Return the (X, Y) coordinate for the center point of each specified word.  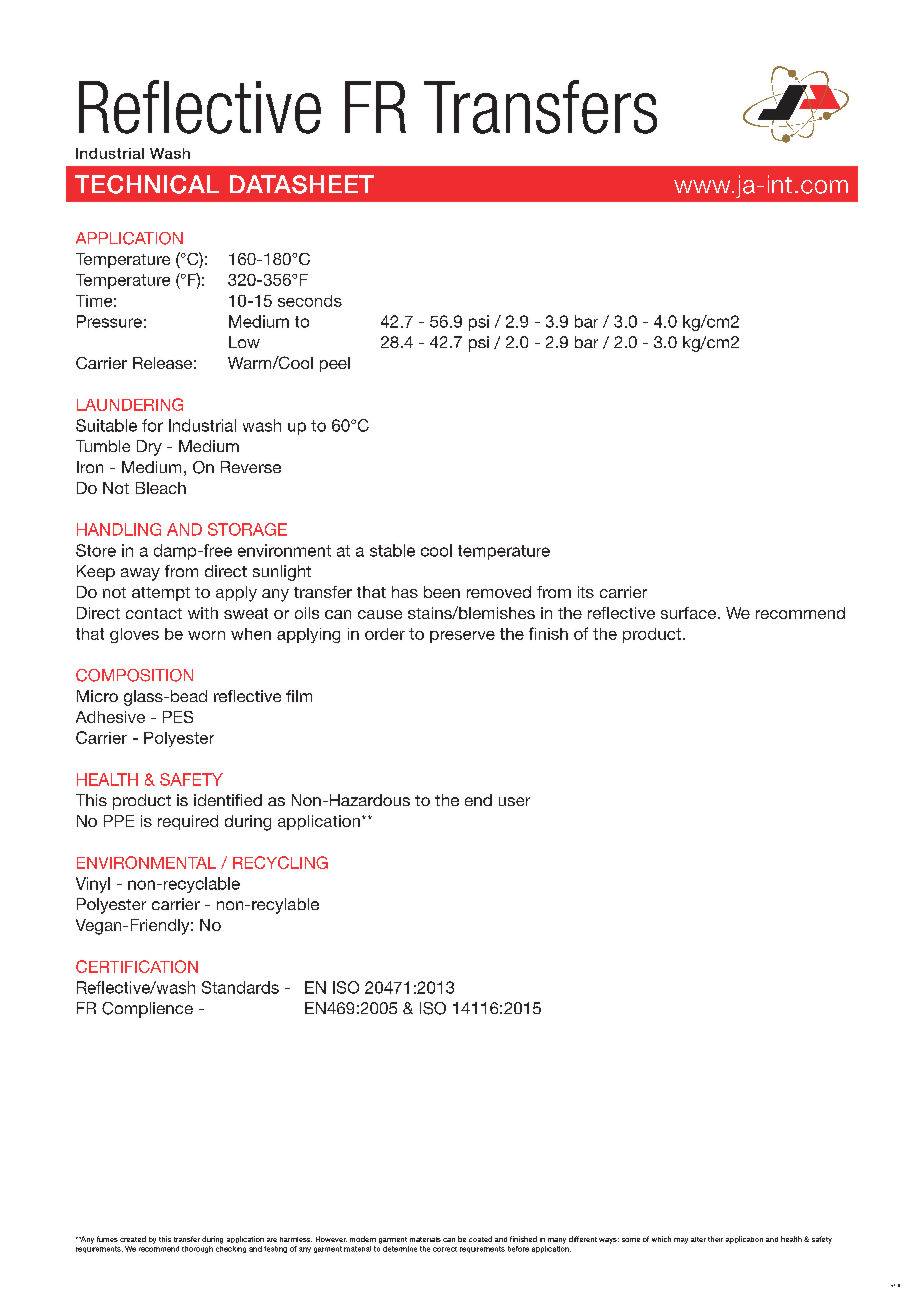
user (514, 801)
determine (400, 1249)
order (385, 634)
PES (178, 717)
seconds (310, 301)
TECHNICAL (147, 184)
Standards (240, 987)
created (133, 1239)
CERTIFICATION (137, 966)
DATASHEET (302, 184)
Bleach (161, 488)
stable (392, 550)
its (586, 592)
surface (690, 613)
